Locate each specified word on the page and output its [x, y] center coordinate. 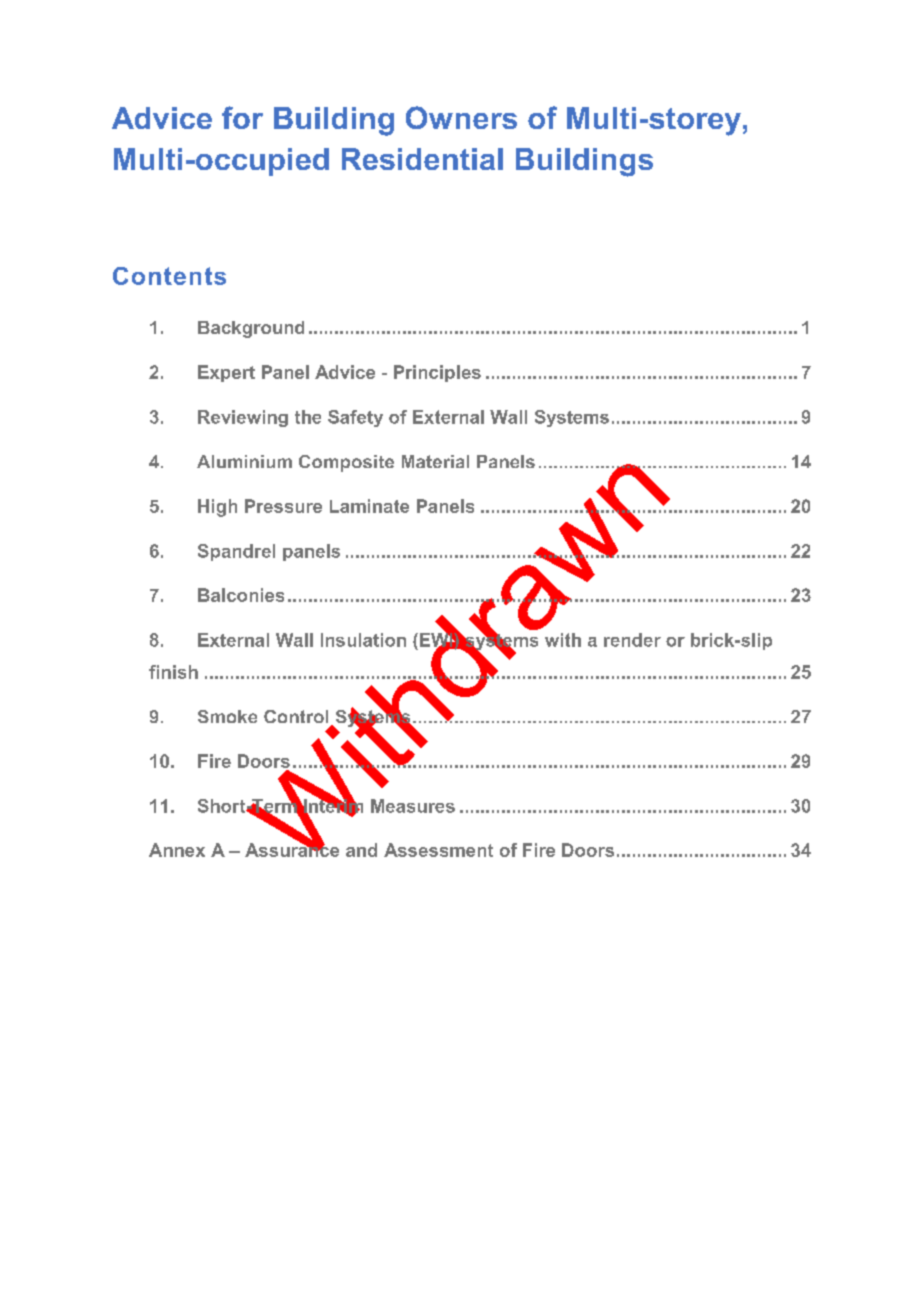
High [217, 508]
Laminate [369, 506]
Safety [355, 418]
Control [296, 716]
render [632, 640]
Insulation [363, 640]
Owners [461, 117]
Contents [169, 276]
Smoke [227, 716]
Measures [413, 806]
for [242, 117]
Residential [422, 159]
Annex [177, 850]
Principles [437, 373]
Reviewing [243, 418]
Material [435, 461]
